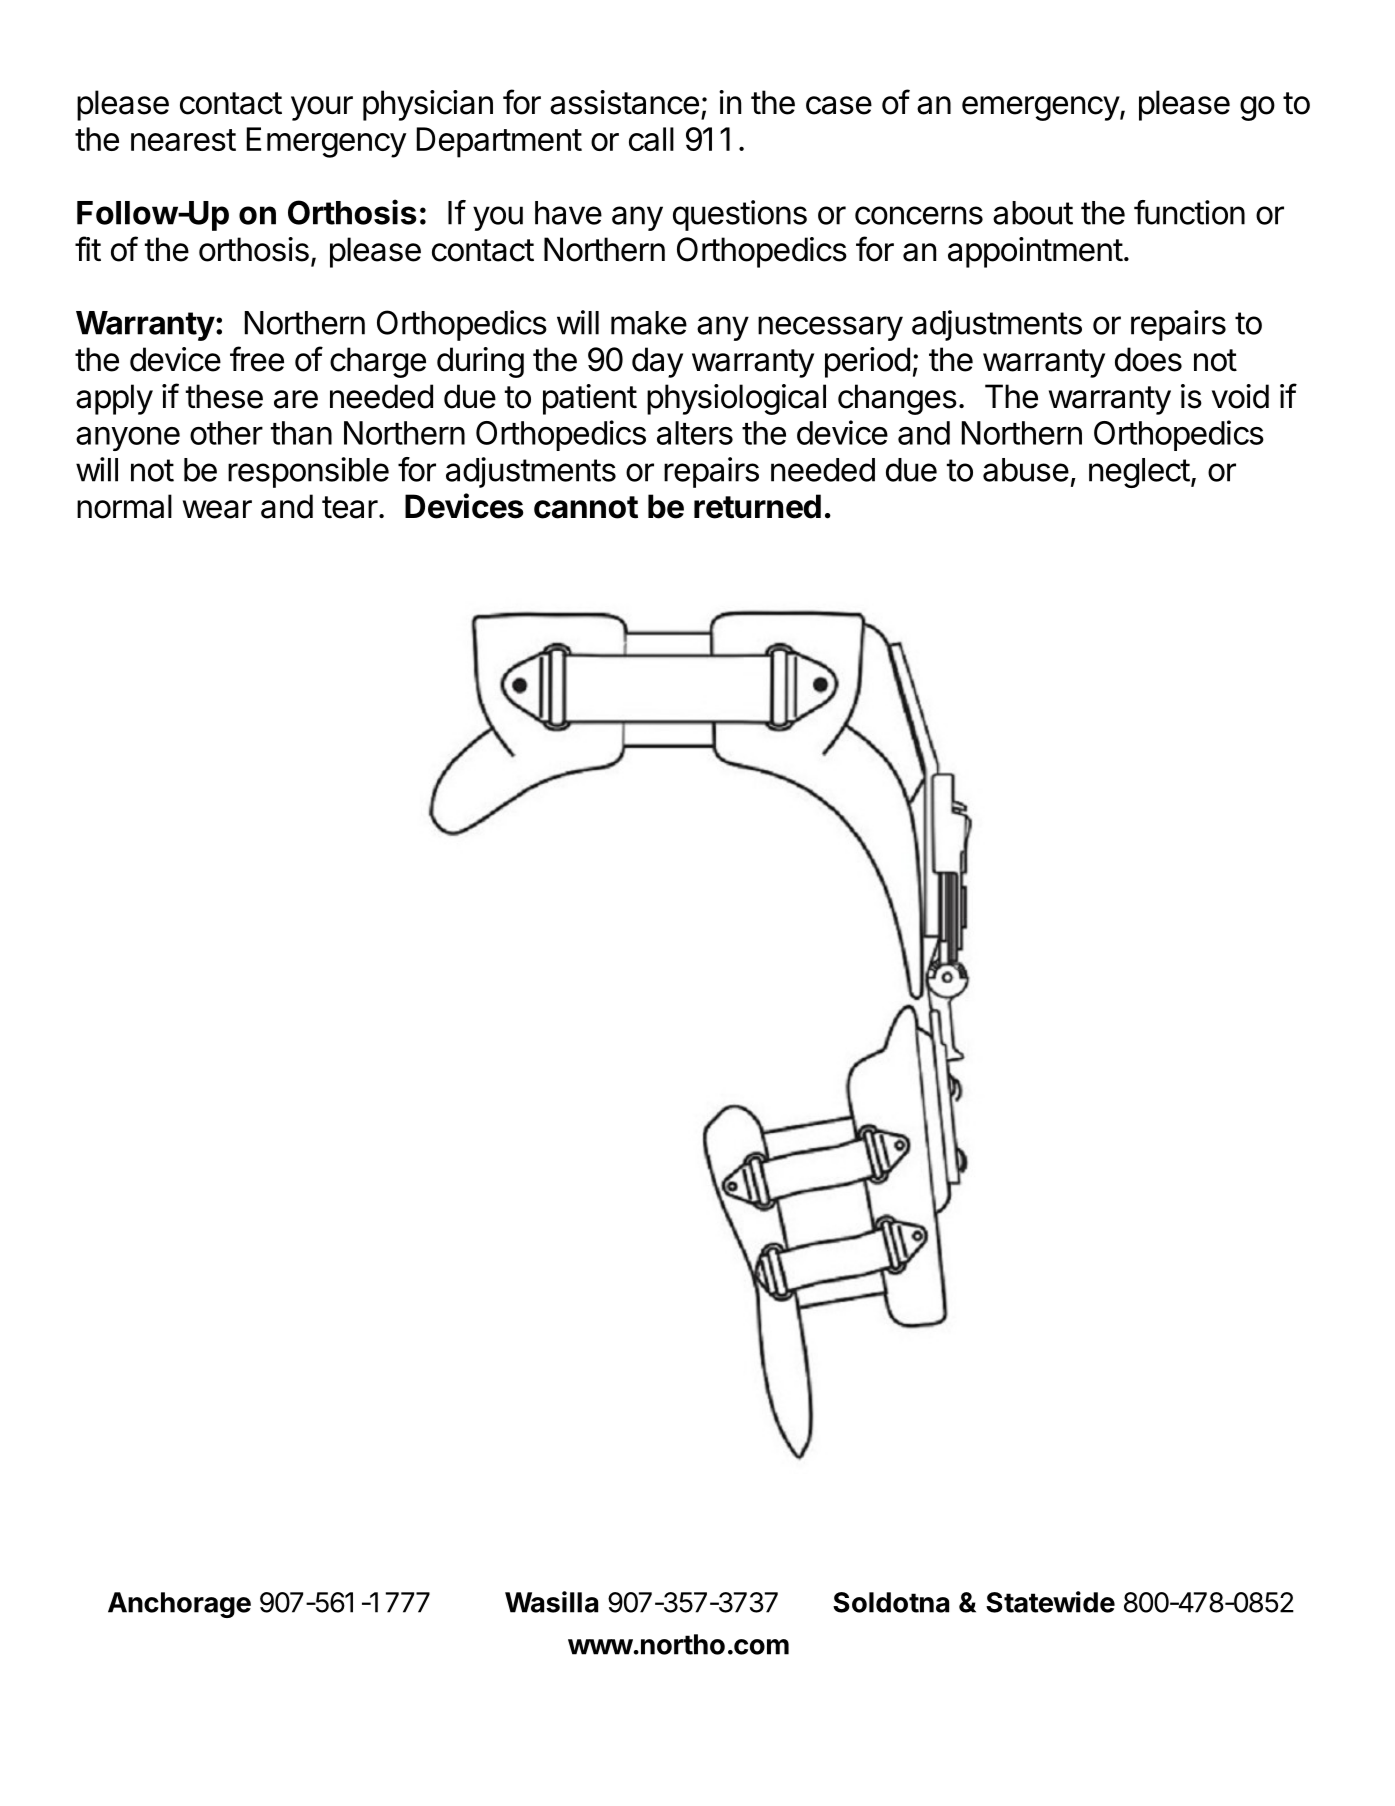 The image size is (1395, 1806). I want to click on Wasilla, so click(551, 1602).
